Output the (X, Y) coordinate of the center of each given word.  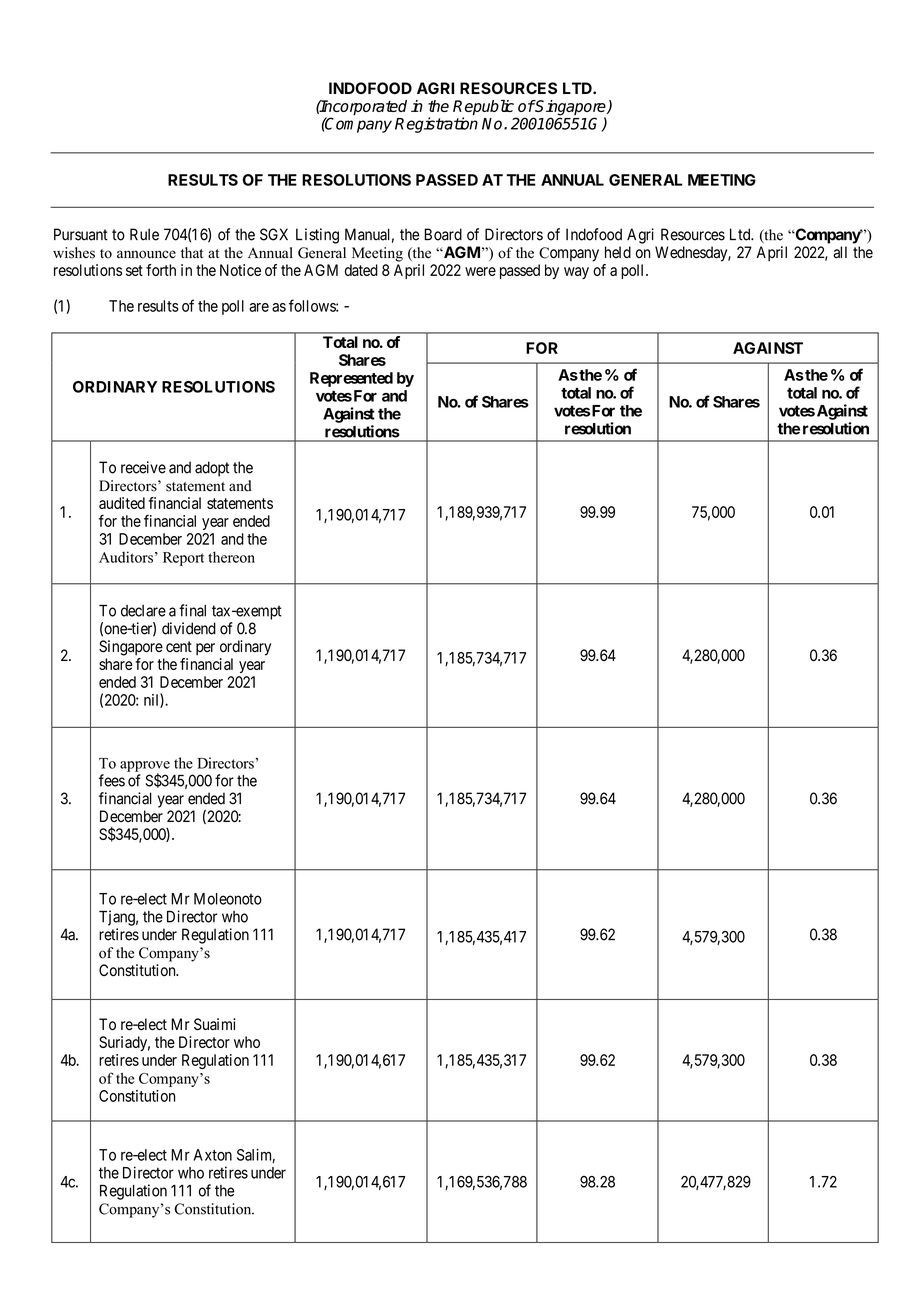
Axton (213, 1155)
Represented (351, 379)
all (840, 252)
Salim (256, 1155)
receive (143, 467)
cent (179, 647)
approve (145, 767)
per (205, 649)
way (576, 273)
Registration (436, 125)
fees (112, 780)
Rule (144, 234)
